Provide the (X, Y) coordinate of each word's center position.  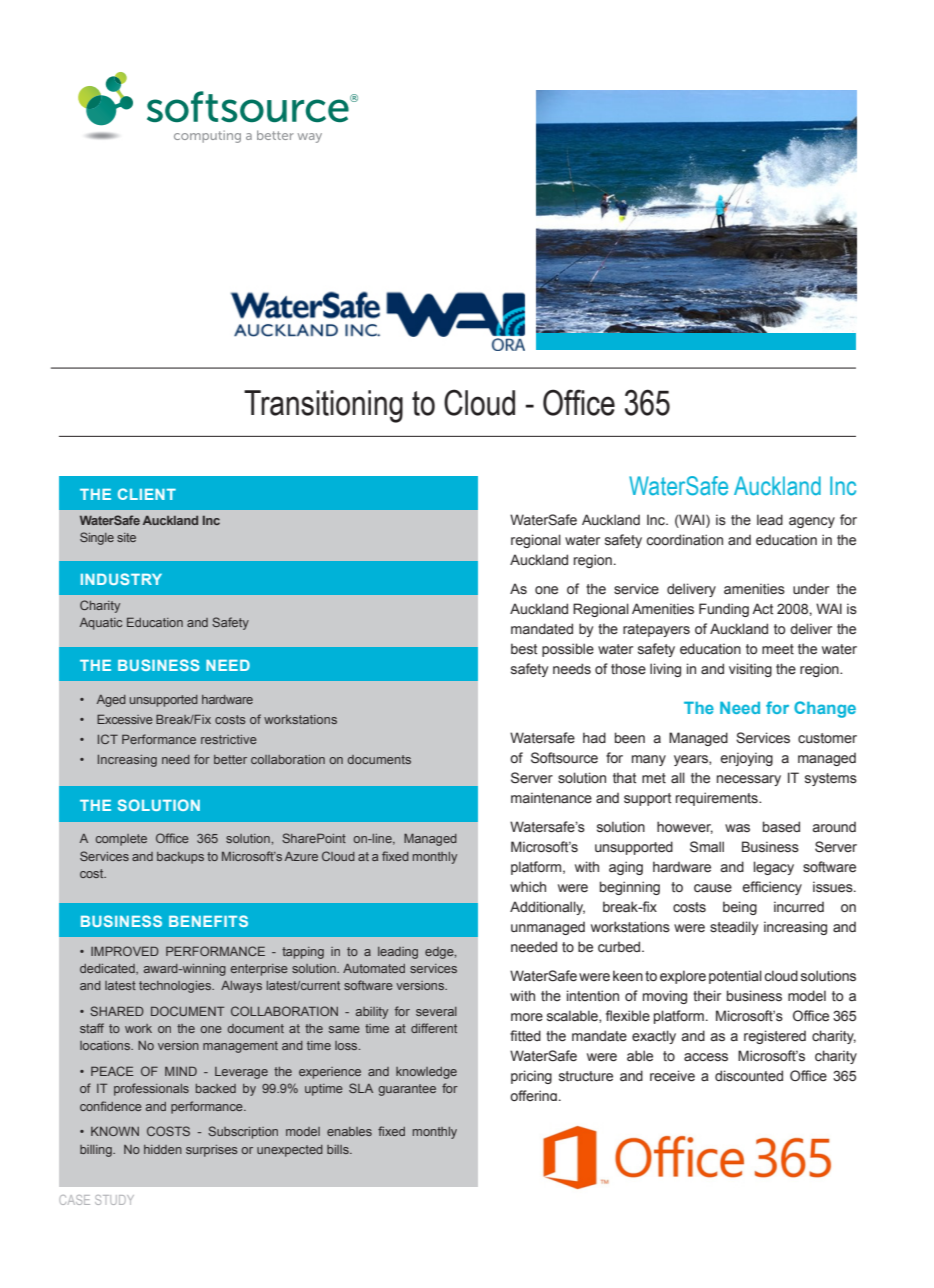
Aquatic (101, 624)
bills (339, 1149)
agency (812, 522)
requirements (718, 799)
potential (735, 977)
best (524, 649)
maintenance (551, 798)
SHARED (117, 1011)
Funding (724, 610)
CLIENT (147, 494)
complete (121, 840)
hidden (163, 1149)
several (436, 1011)
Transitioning (323, 406)
